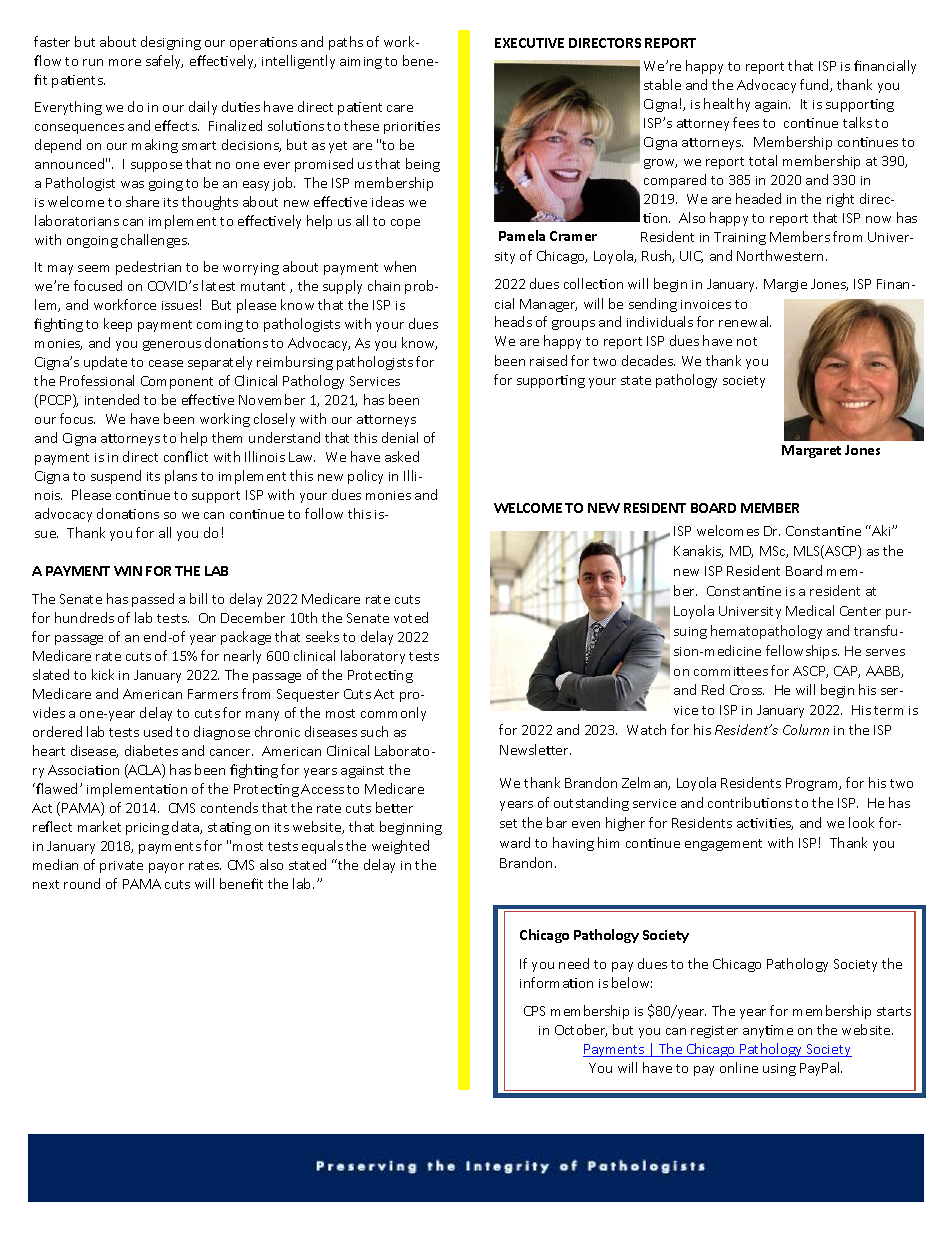 This screenshot has width=952, height=1233. What do you see at coordinates (393, 714) in the screenshot?
I see `commonly` at bounding box center [393, 714].
